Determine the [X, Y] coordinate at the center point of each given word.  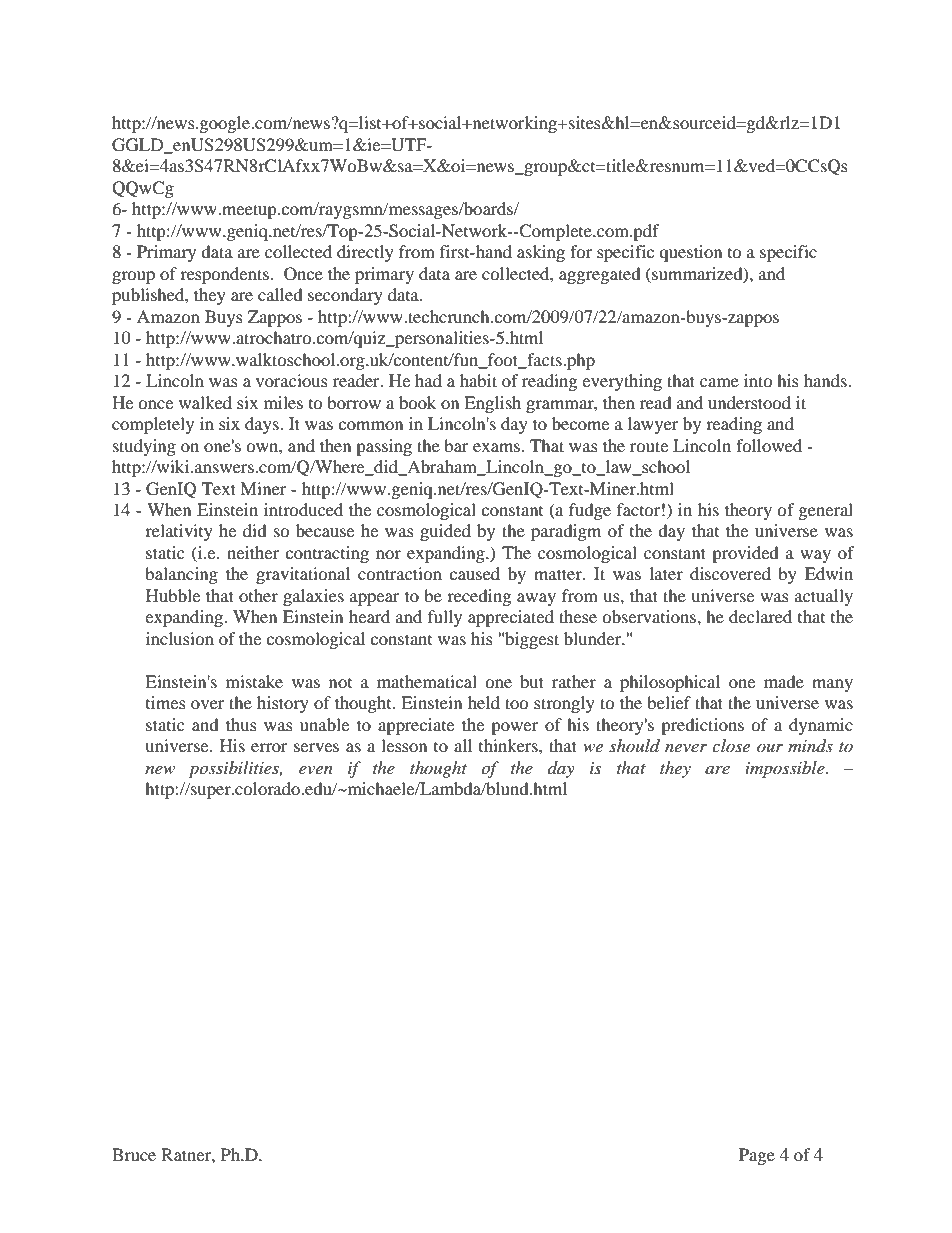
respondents [224, 275]
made [784, 681]
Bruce [134, 1154]
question [690, 253]
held [484, 702]
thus [241, 724]
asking [541, 253]
